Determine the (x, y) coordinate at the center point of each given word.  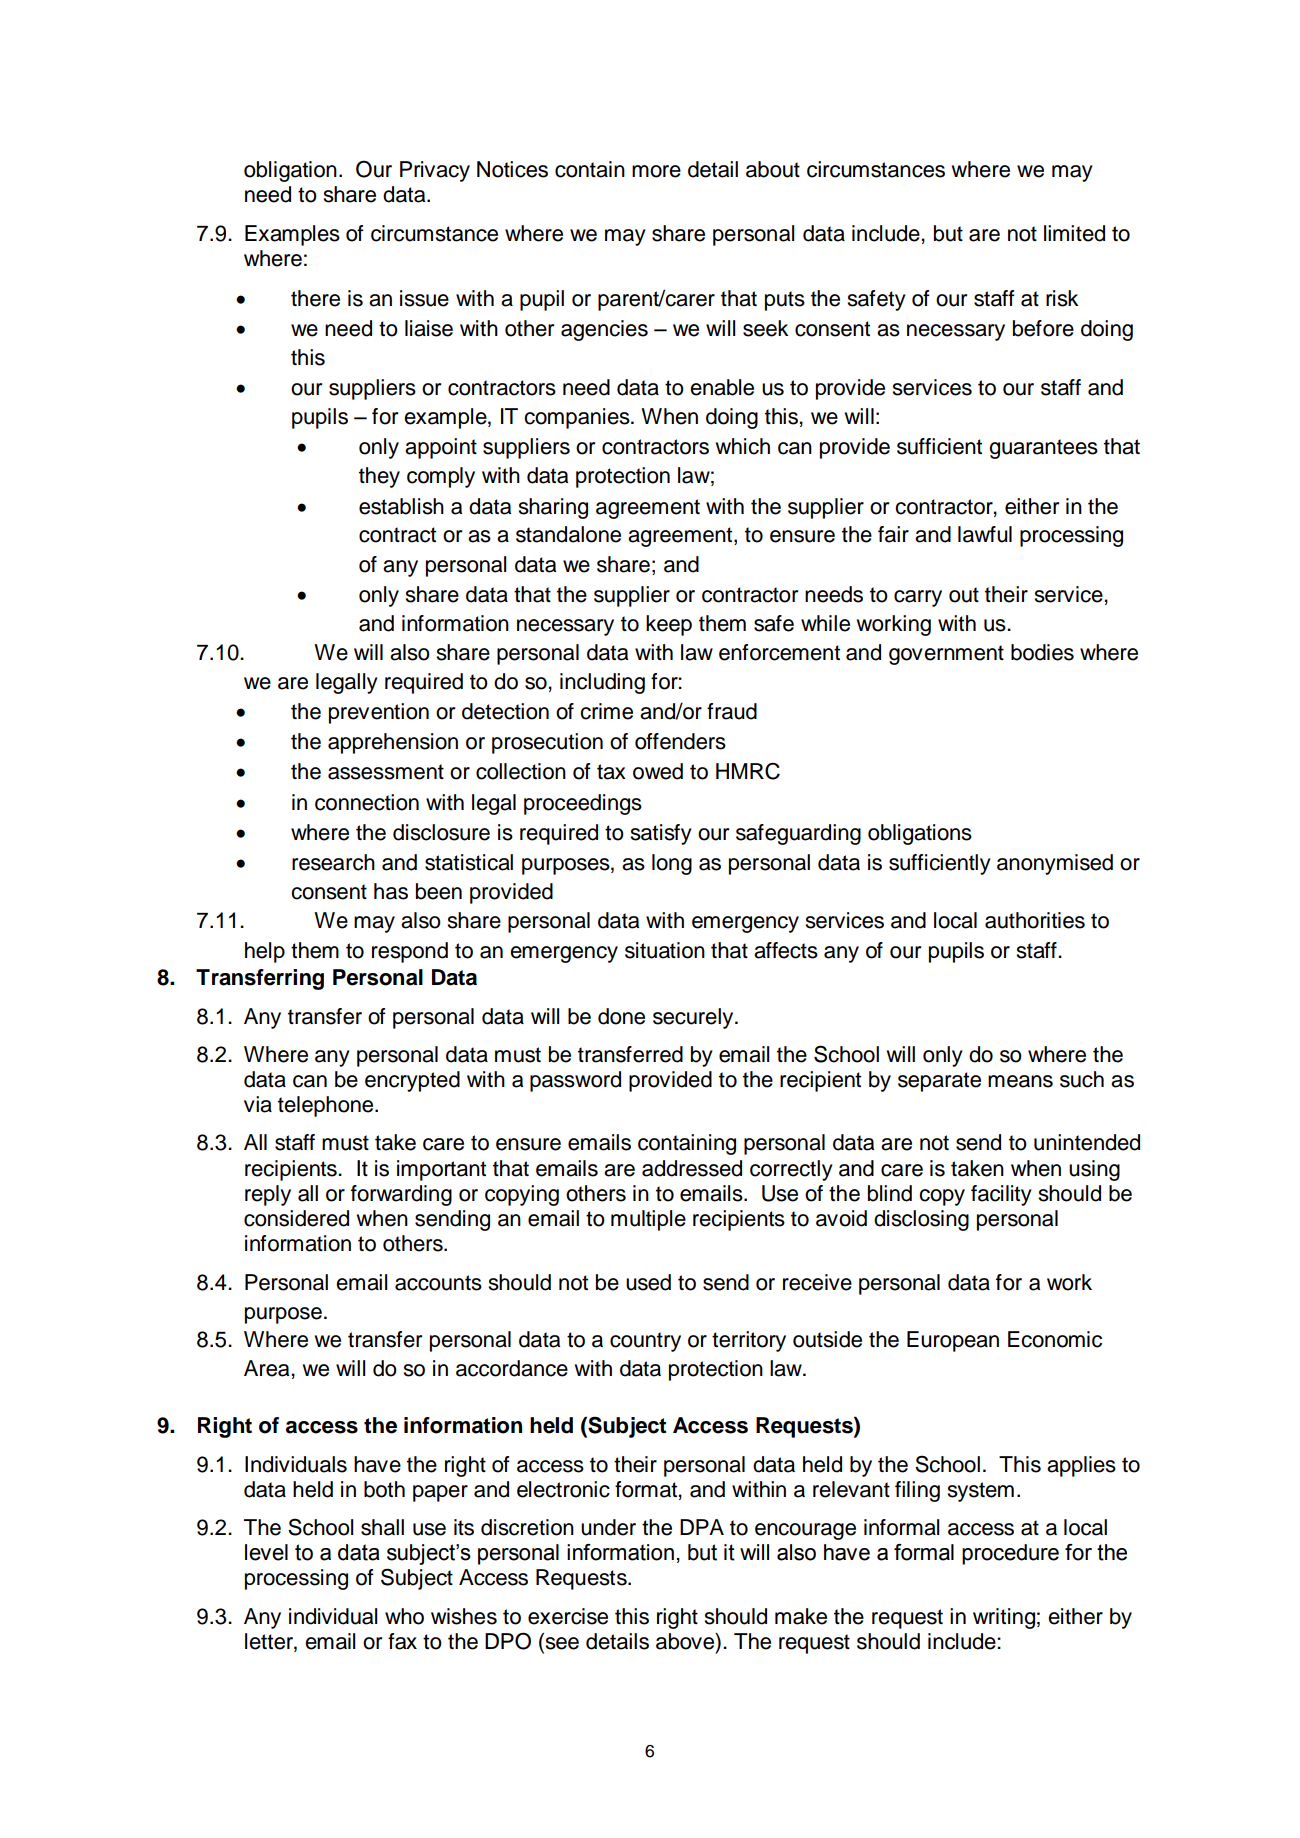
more (656, 171)
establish (401, 506)
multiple (648, 1220)
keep (669, 625)
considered (296, 1218)
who (404, 1616)
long (672, 864)
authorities (1035, 920)
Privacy (435, 171)
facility (1001, 1195)
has (391, 891)
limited (1074, 233)
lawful (985, 534)
